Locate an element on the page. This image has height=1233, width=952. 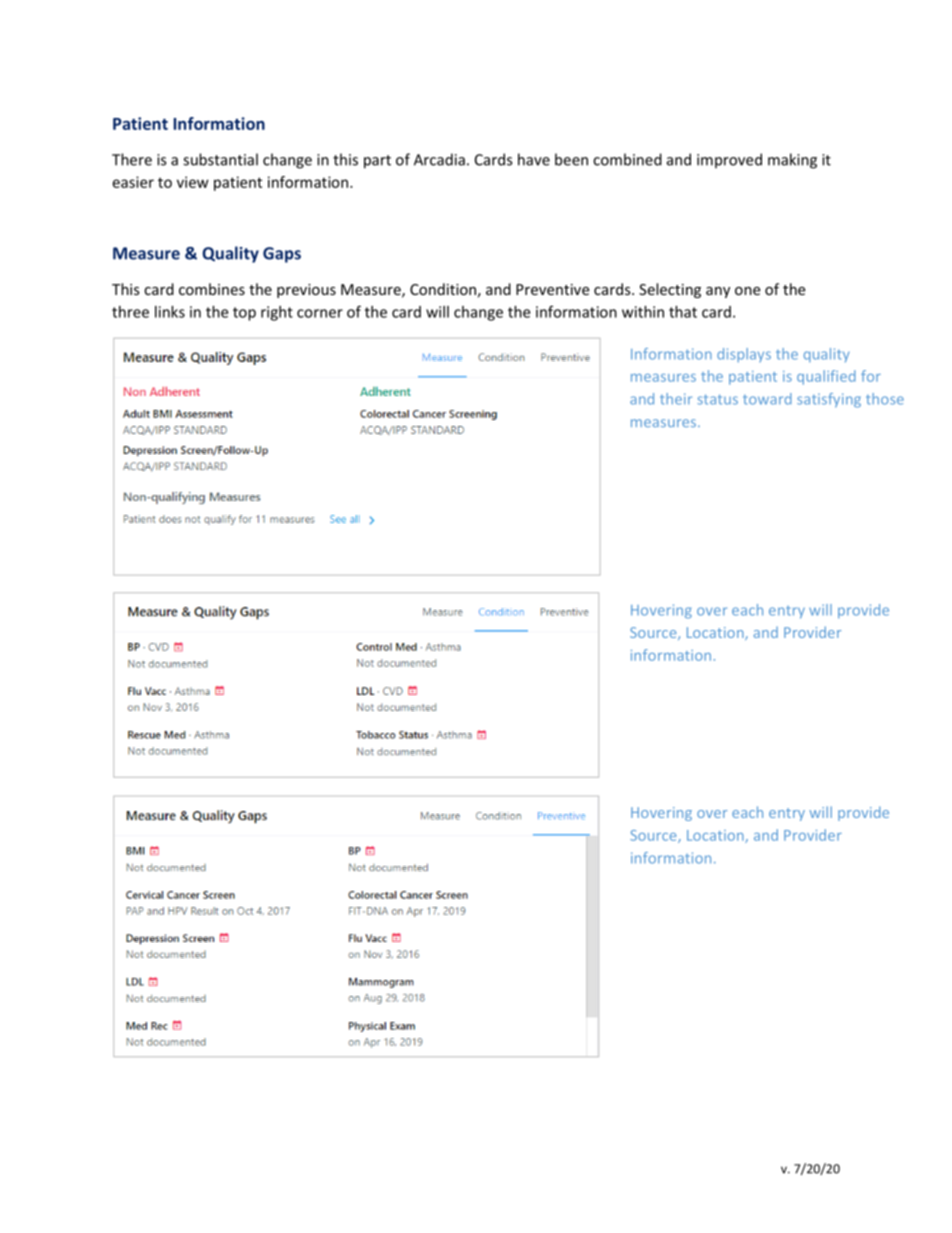
improved is located at coordinates (729, 161).
